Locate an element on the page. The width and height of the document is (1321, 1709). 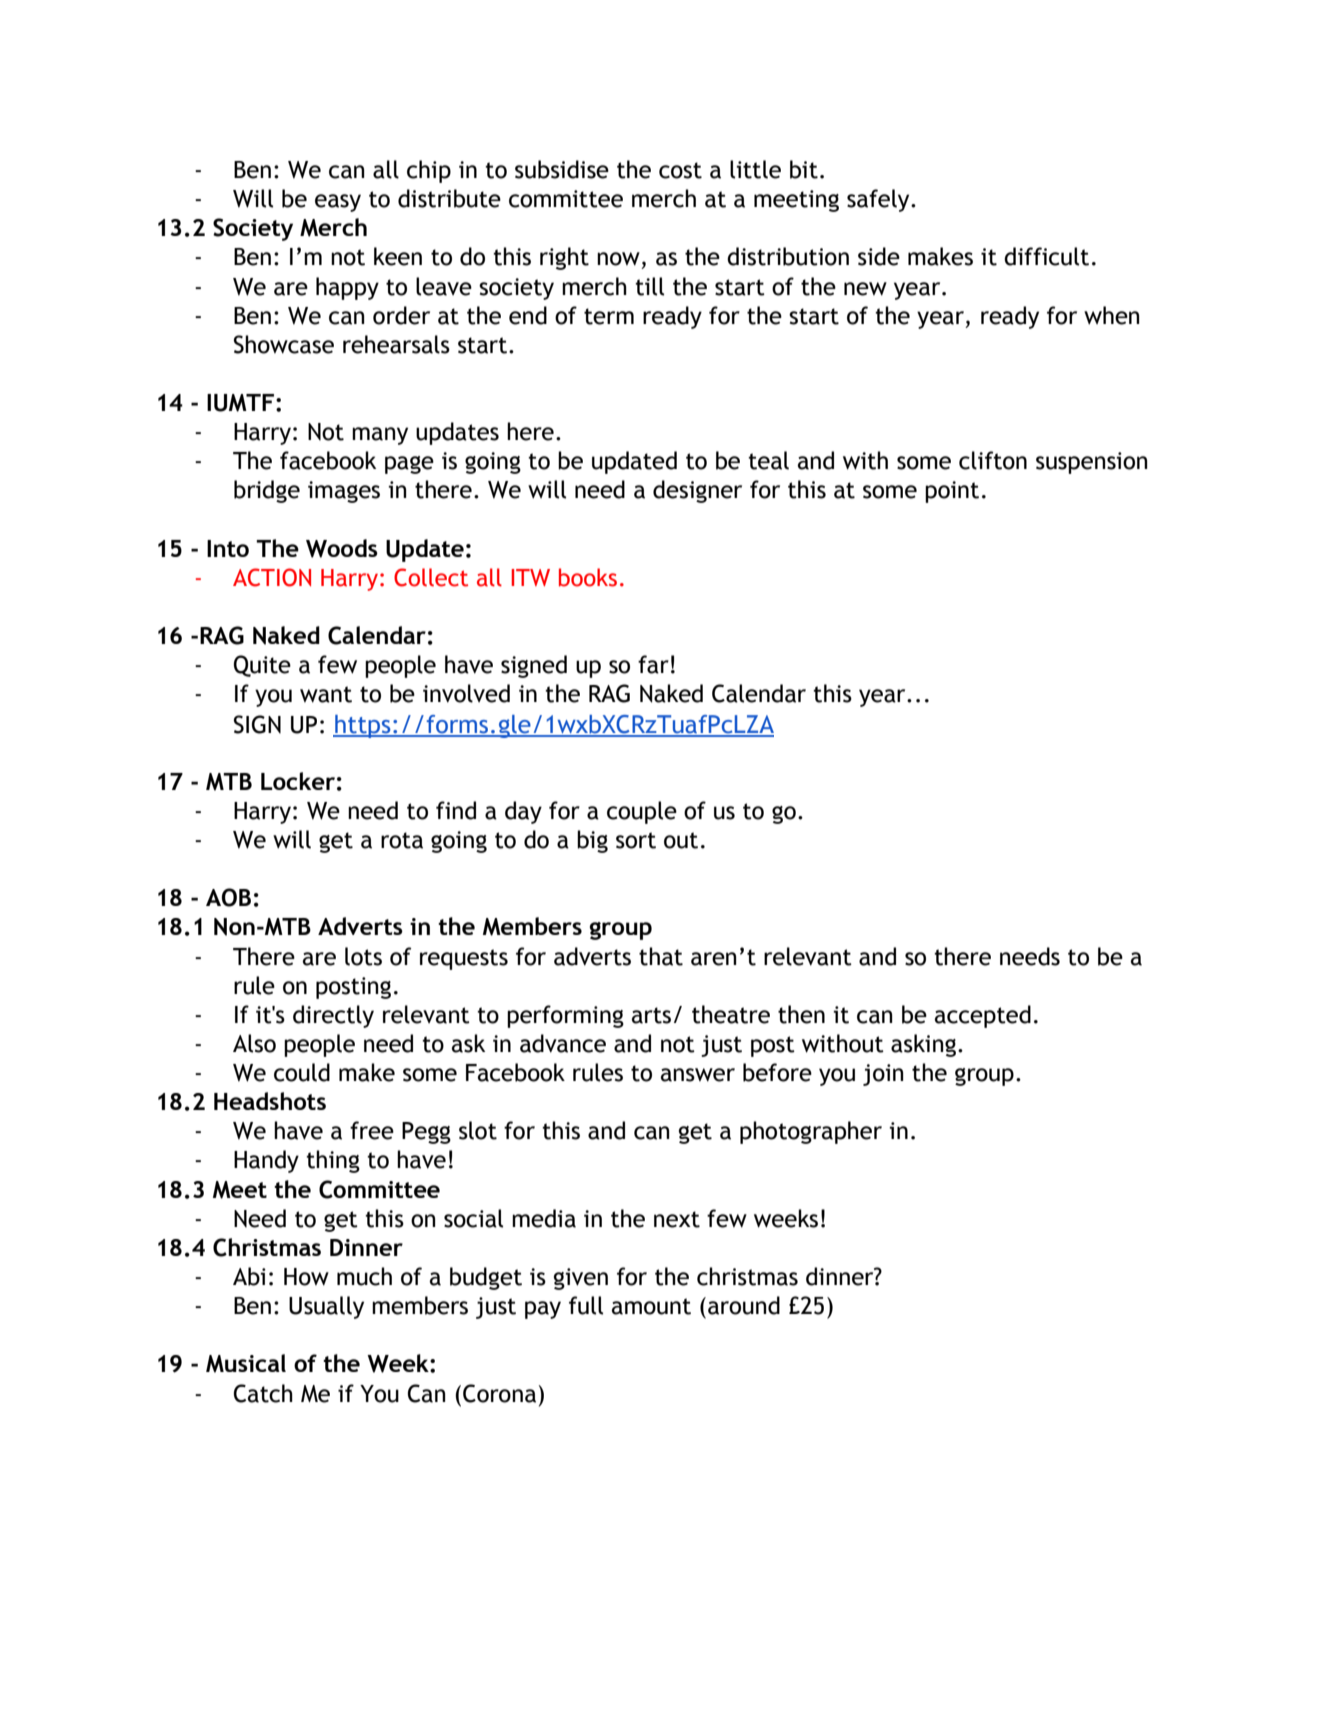
asking is located at coordinates (923, 1045).
